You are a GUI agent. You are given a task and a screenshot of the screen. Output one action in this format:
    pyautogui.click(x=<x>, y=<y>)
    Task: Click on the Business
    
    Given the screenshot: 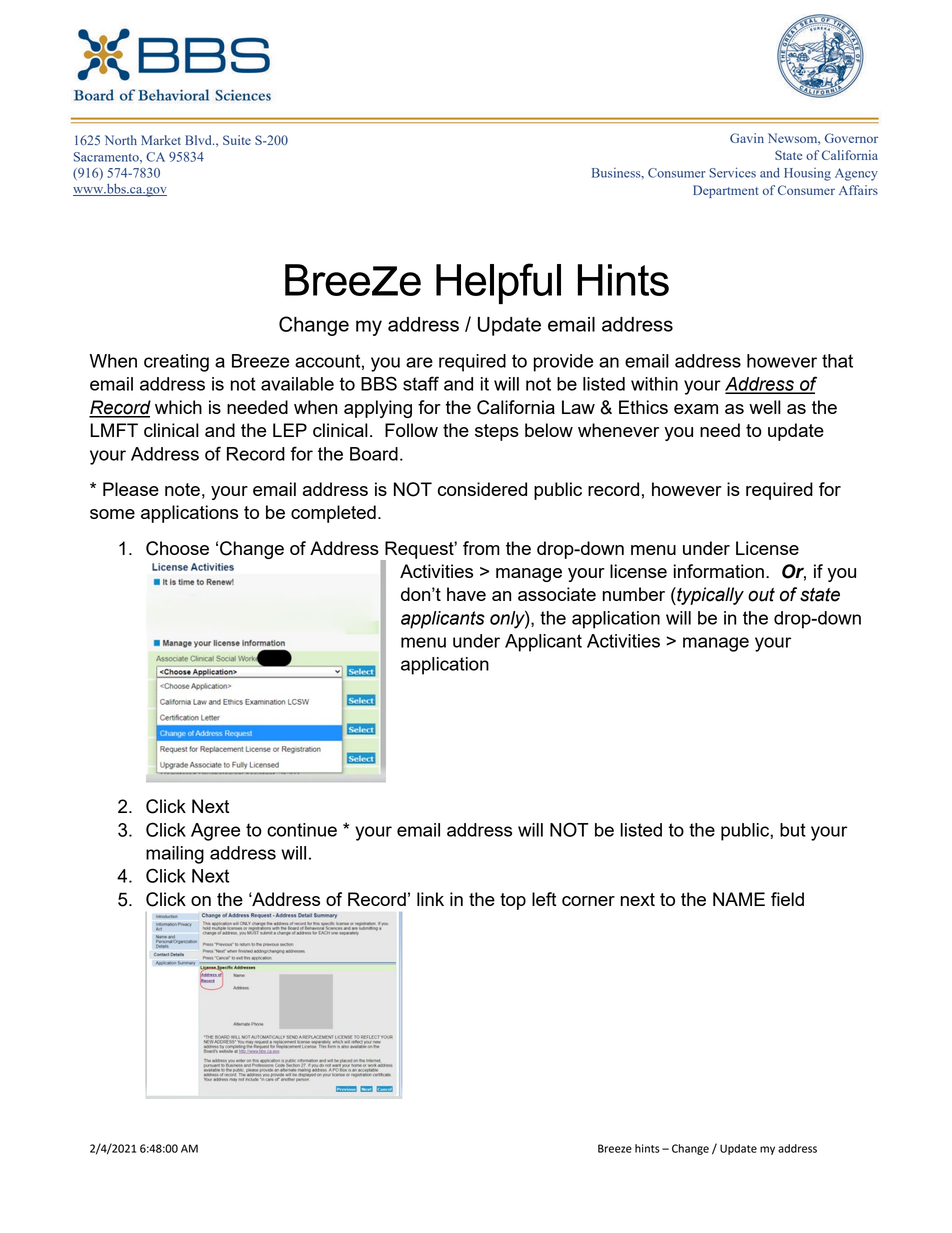 What is the action you would take?
    pyautogui.click(x=617, y=173)
